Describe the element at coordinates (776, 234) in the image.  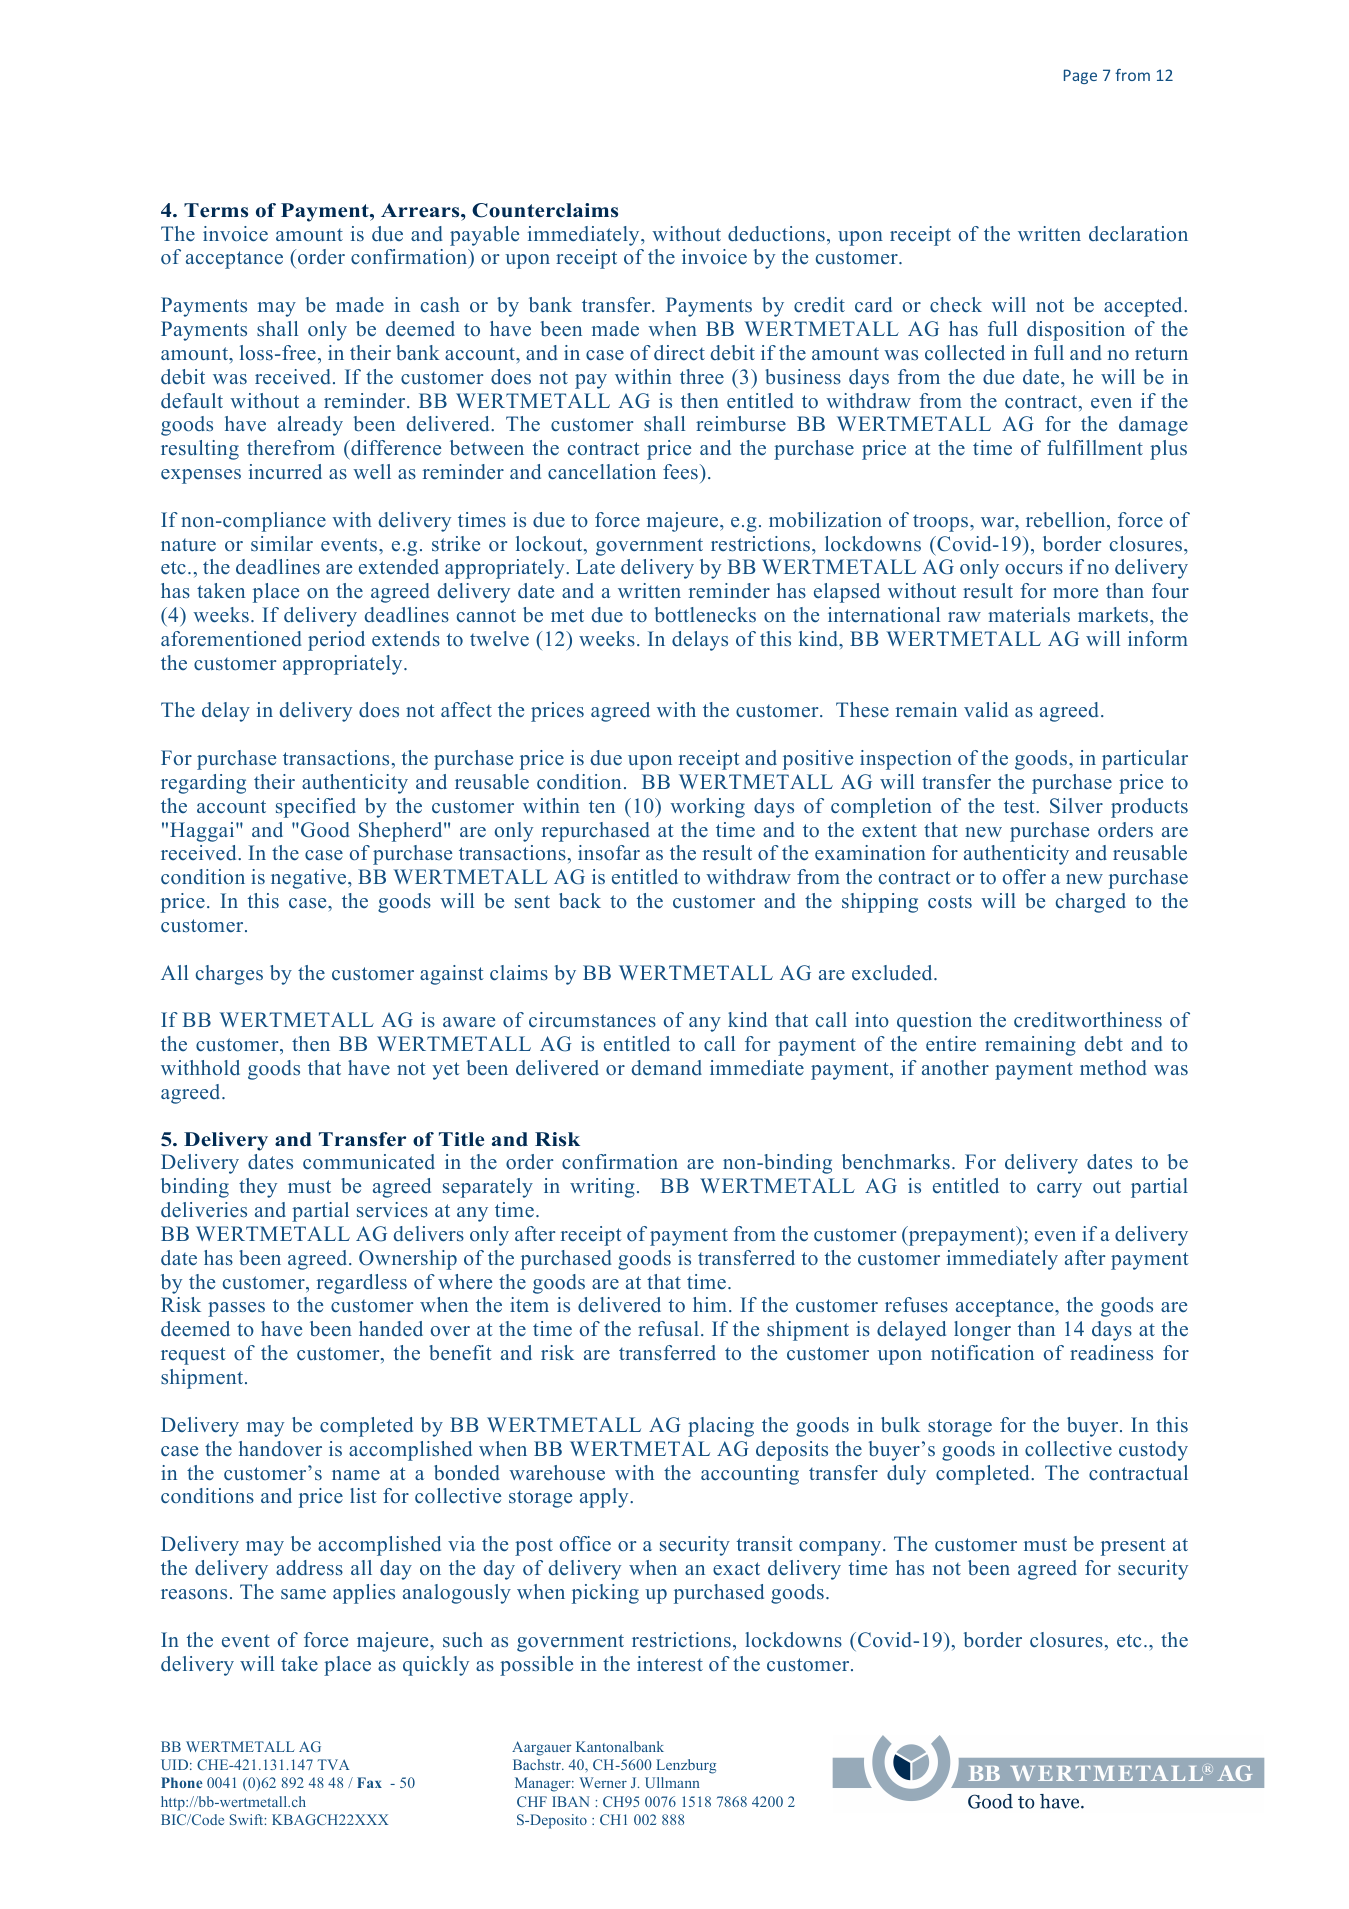
I see `deductions` at that location.
